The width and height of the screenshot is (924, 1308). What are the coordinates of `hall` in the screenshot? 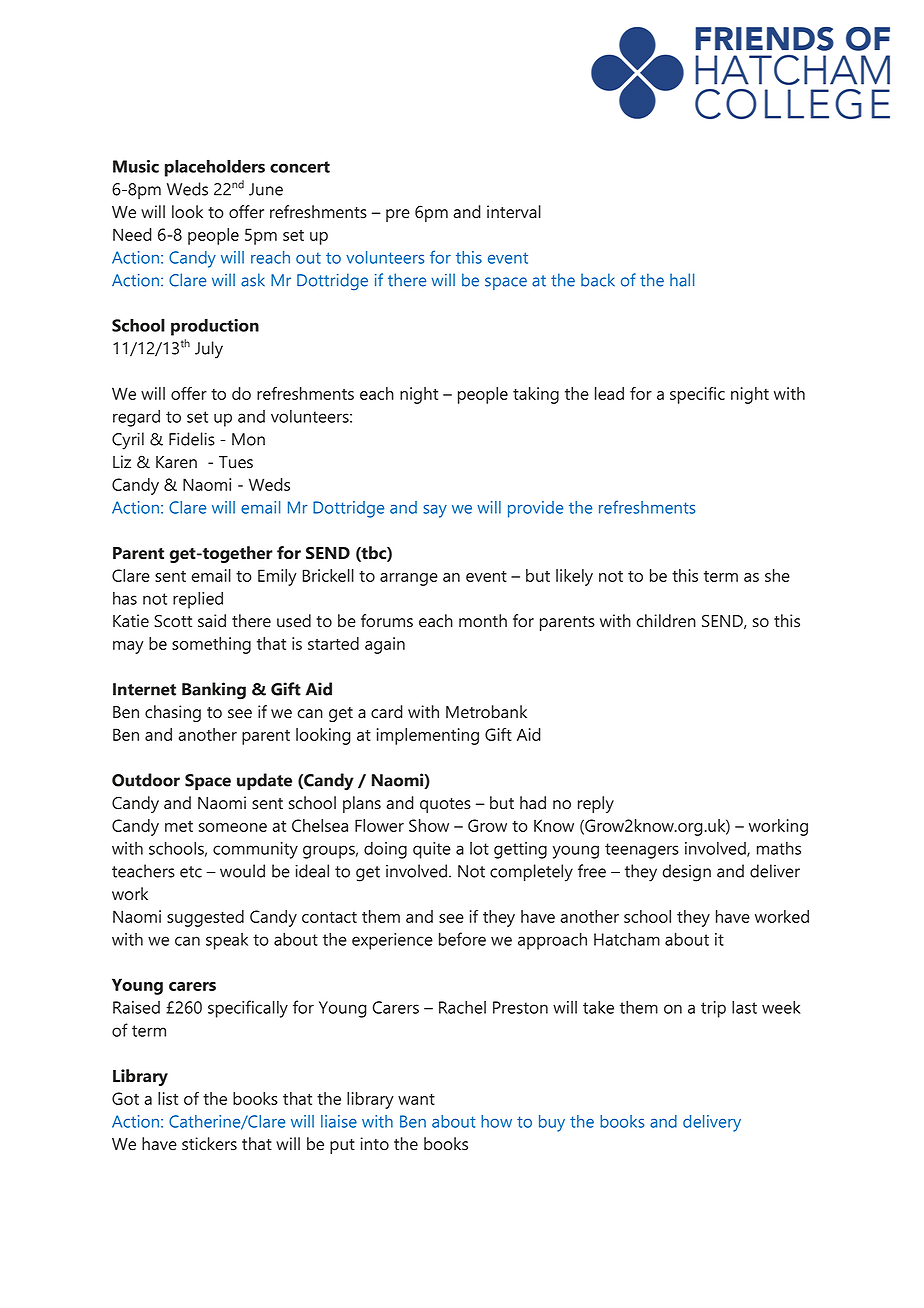 It's located at (682, 280).
